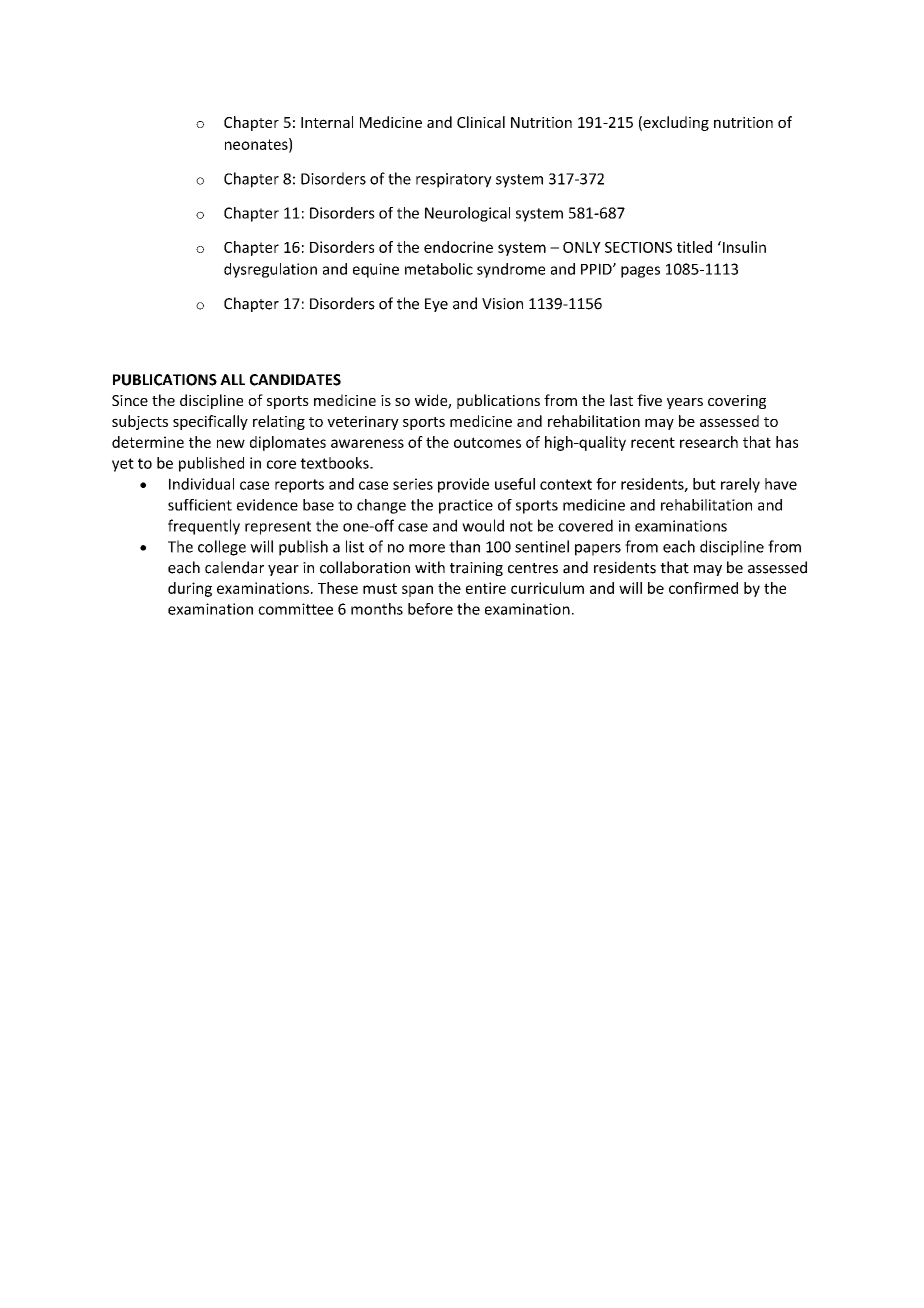 The height and width of the screenshot is (1308, 924). What do you see at coordinates (694, 247) in the screenshot?
I see `titled` at bounding box center [694, 247].
